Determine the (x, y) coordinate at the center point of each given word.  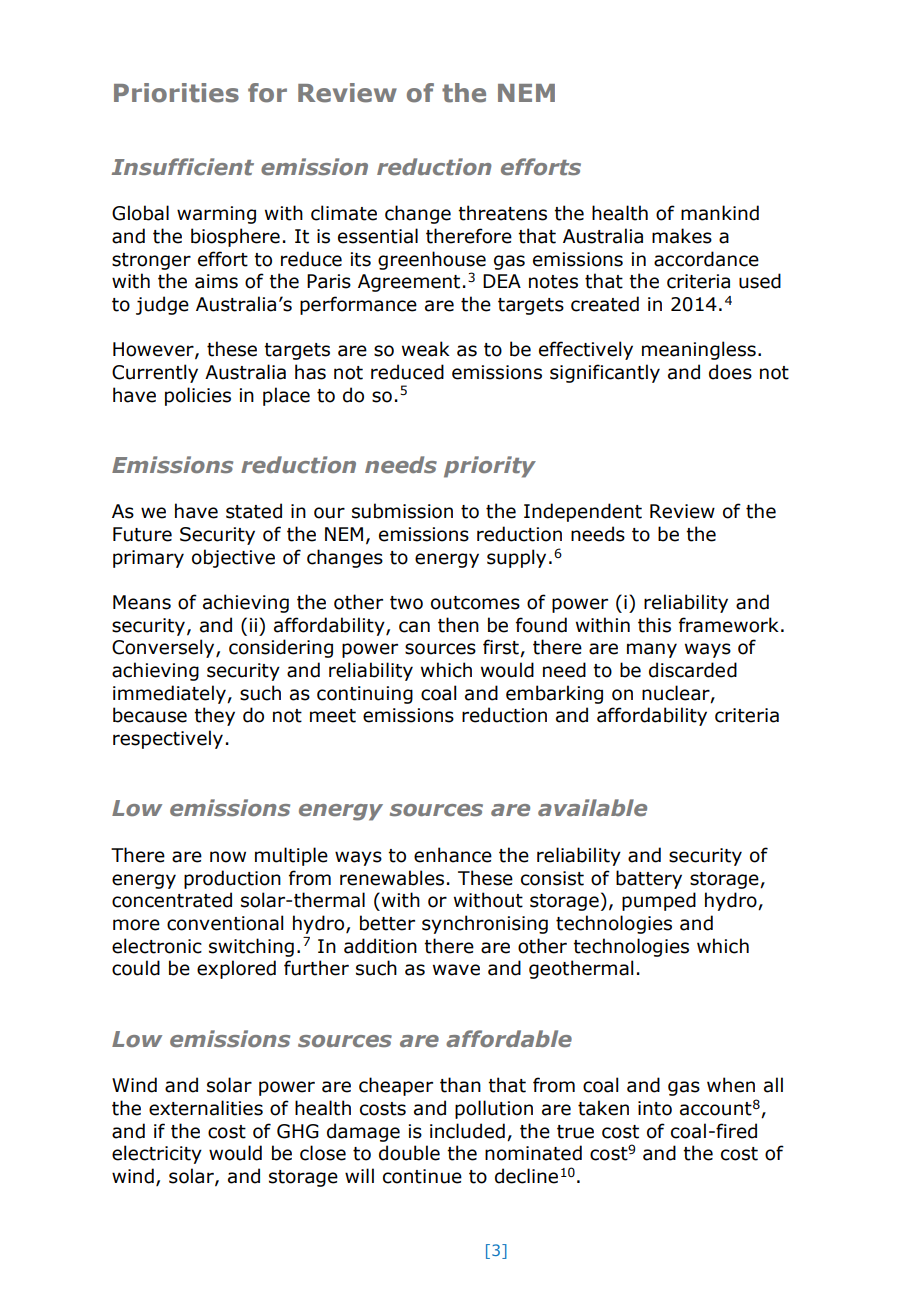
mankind (720, 213)
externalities (206, 1108)
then (458, 625)
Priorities (176, 93)
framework (729, 625)
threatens (502, 213)
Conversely (164, 648)
